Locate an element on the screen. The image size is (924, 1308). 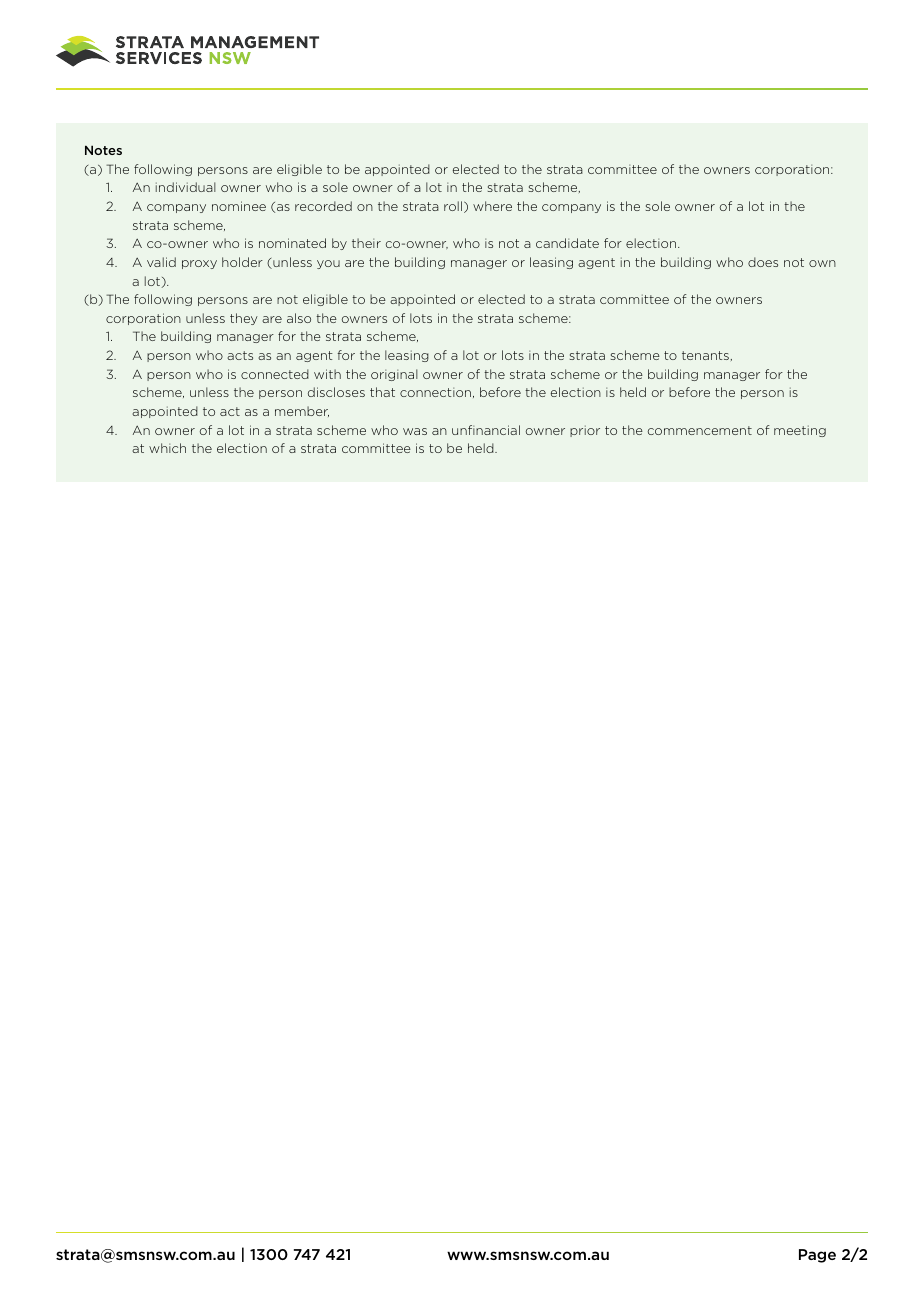
commencement is located at coordinates (700, 430).
